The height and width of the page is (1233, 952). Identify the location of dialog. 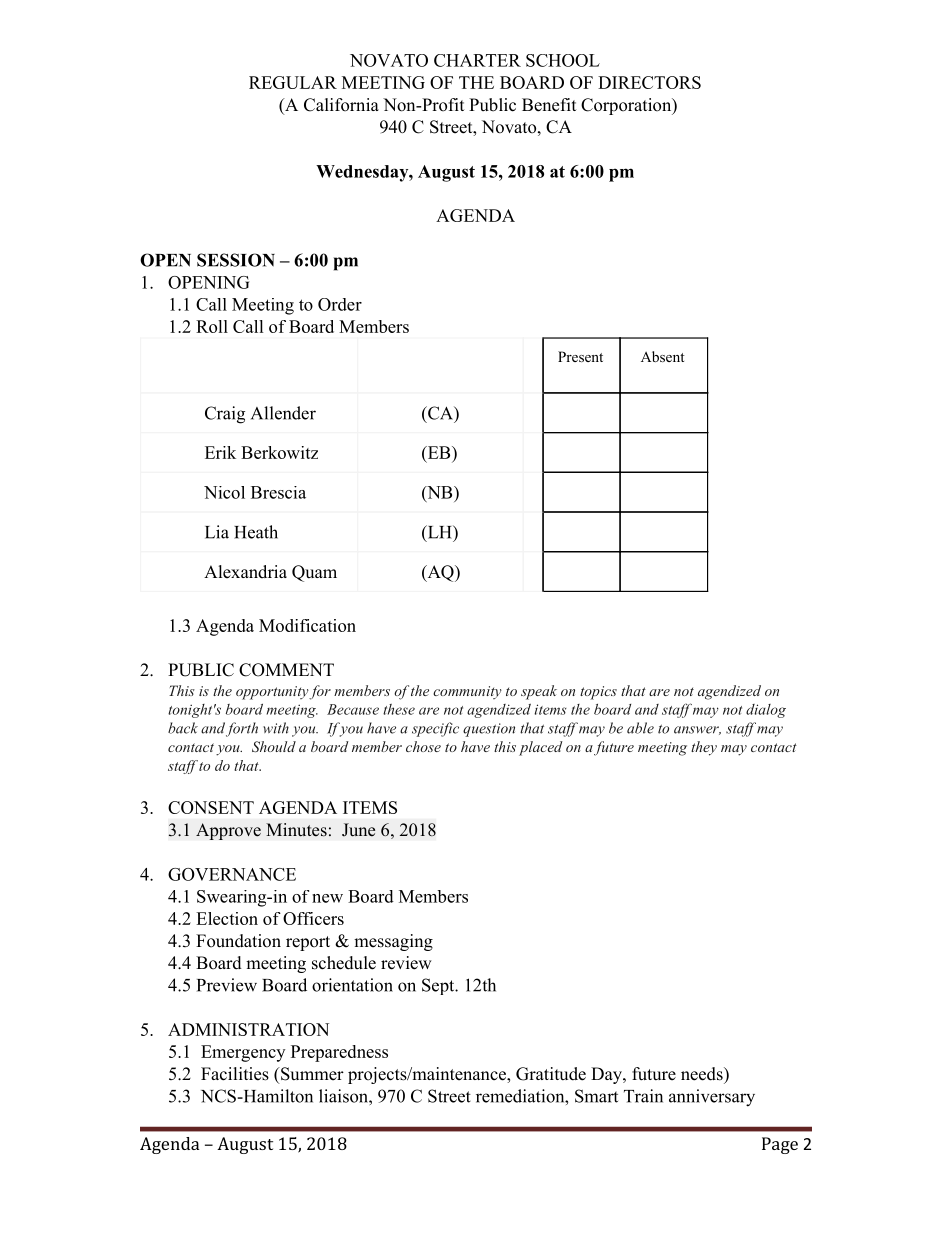
(766, 711).
